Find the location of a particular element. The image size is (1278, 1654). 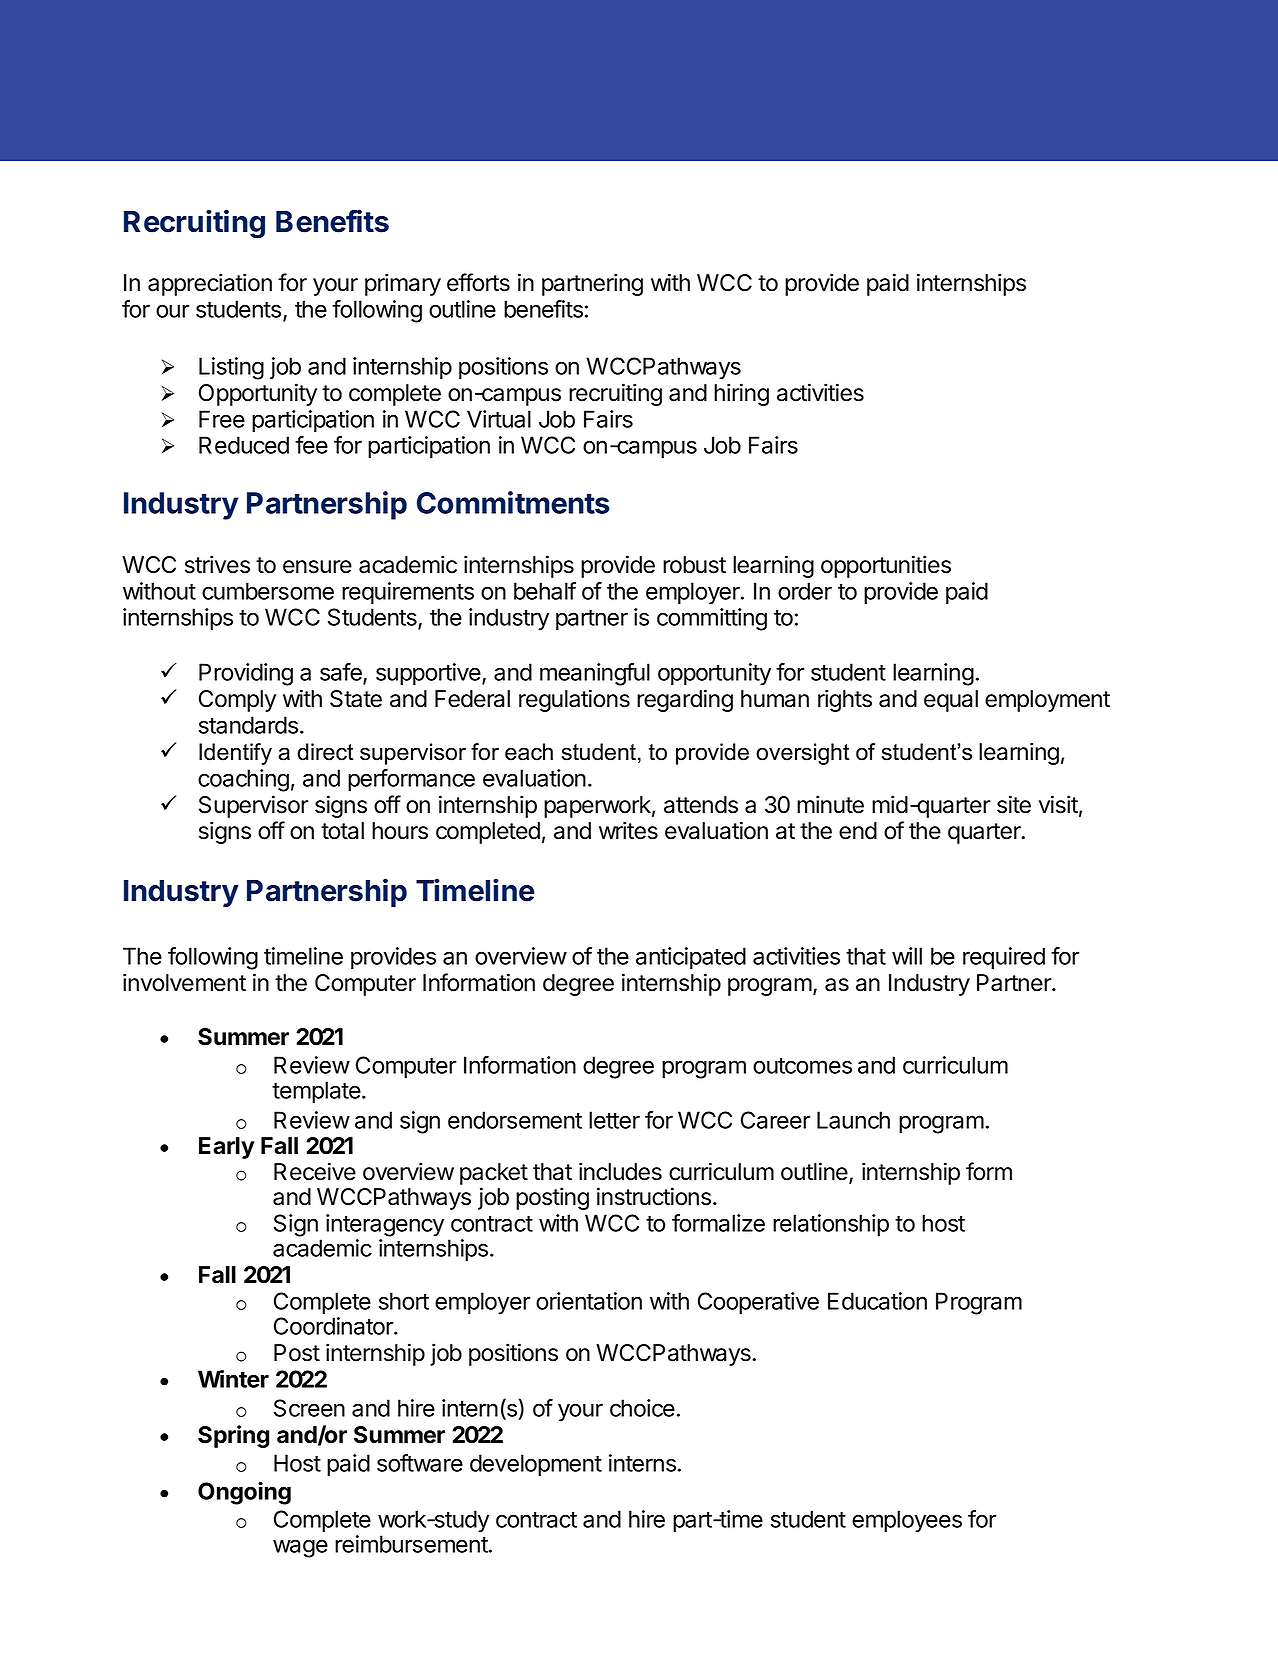

hiring is located at coordinates (741, 394).
